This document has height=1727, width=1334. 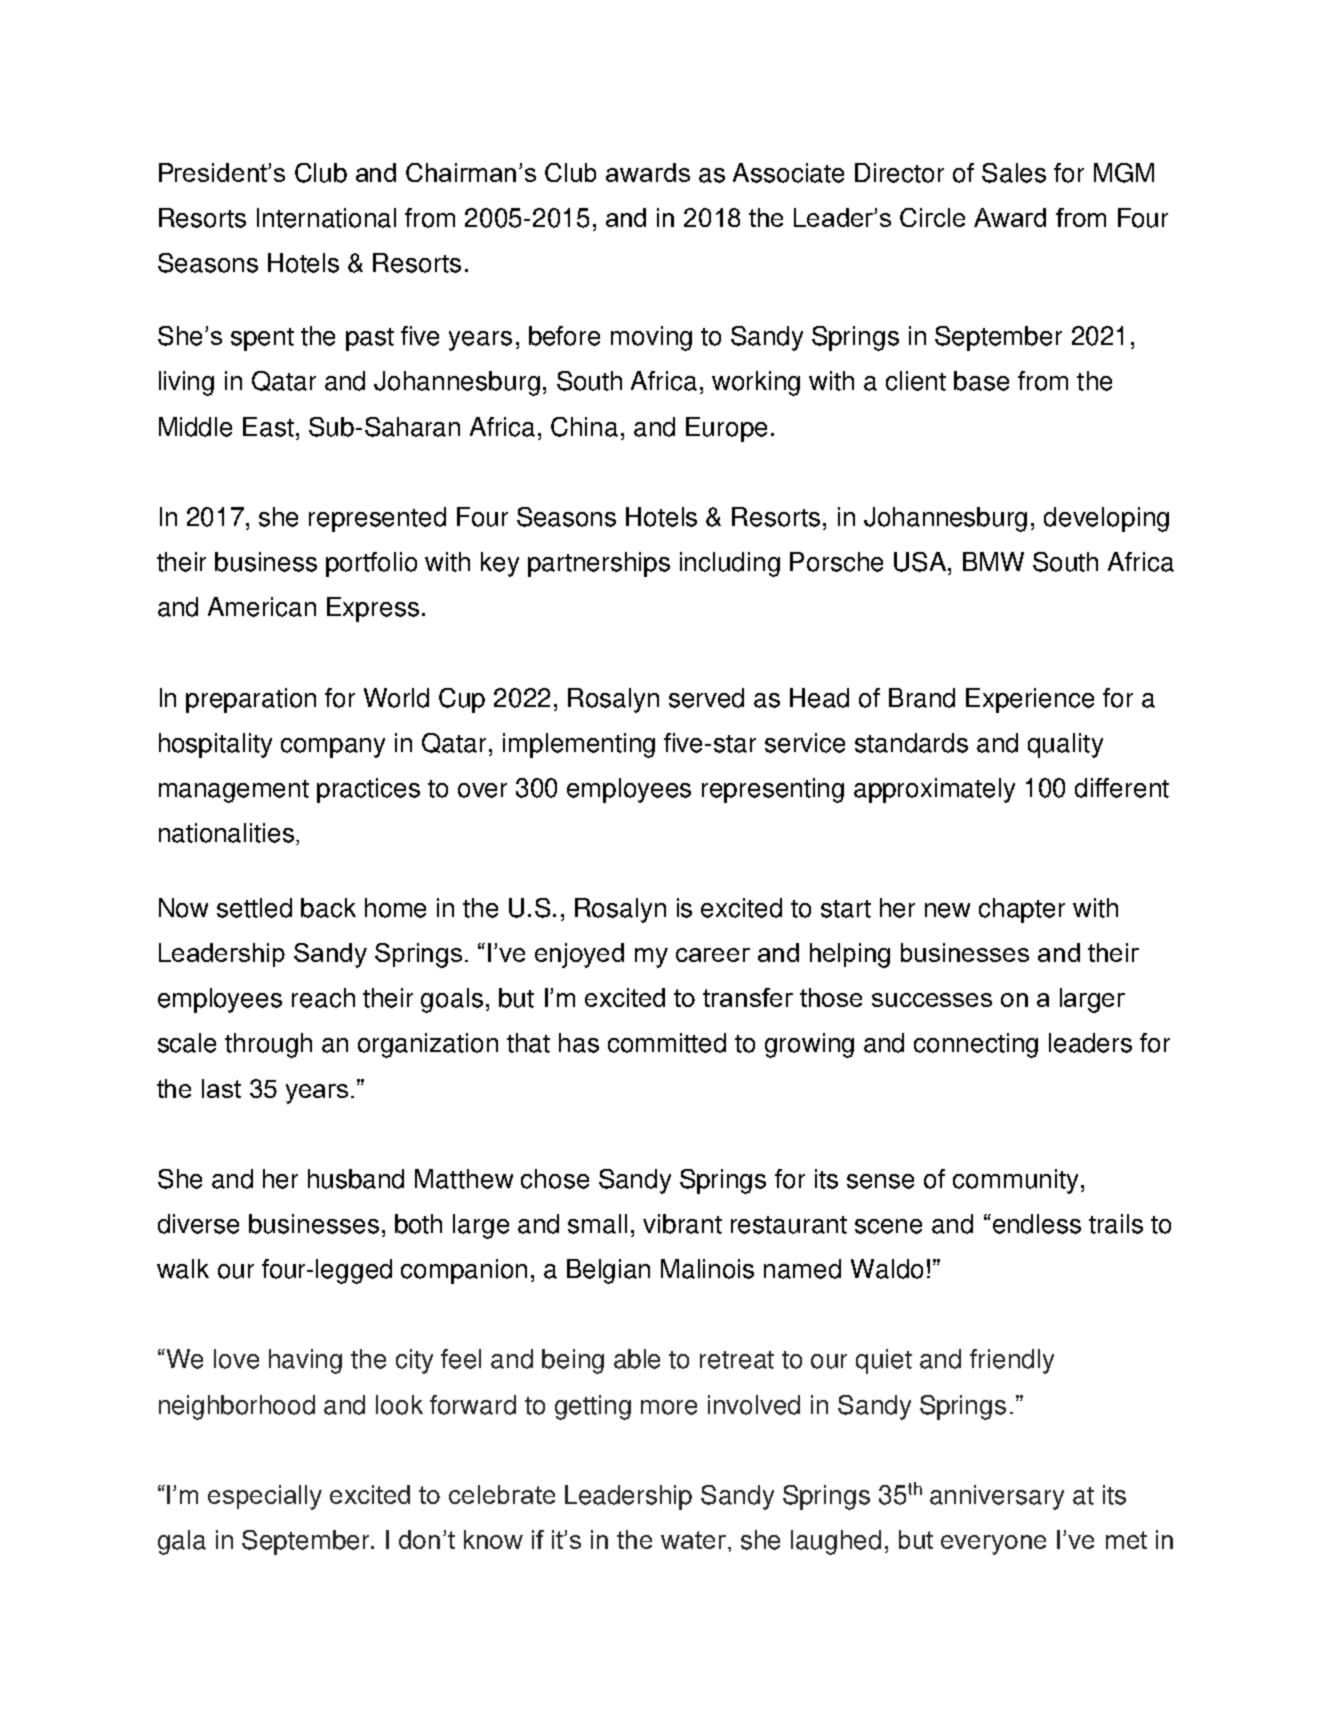 What do you see at coordinates (265, 1497) in the document?
I see `especially` at bounding box center [265, 1497].
